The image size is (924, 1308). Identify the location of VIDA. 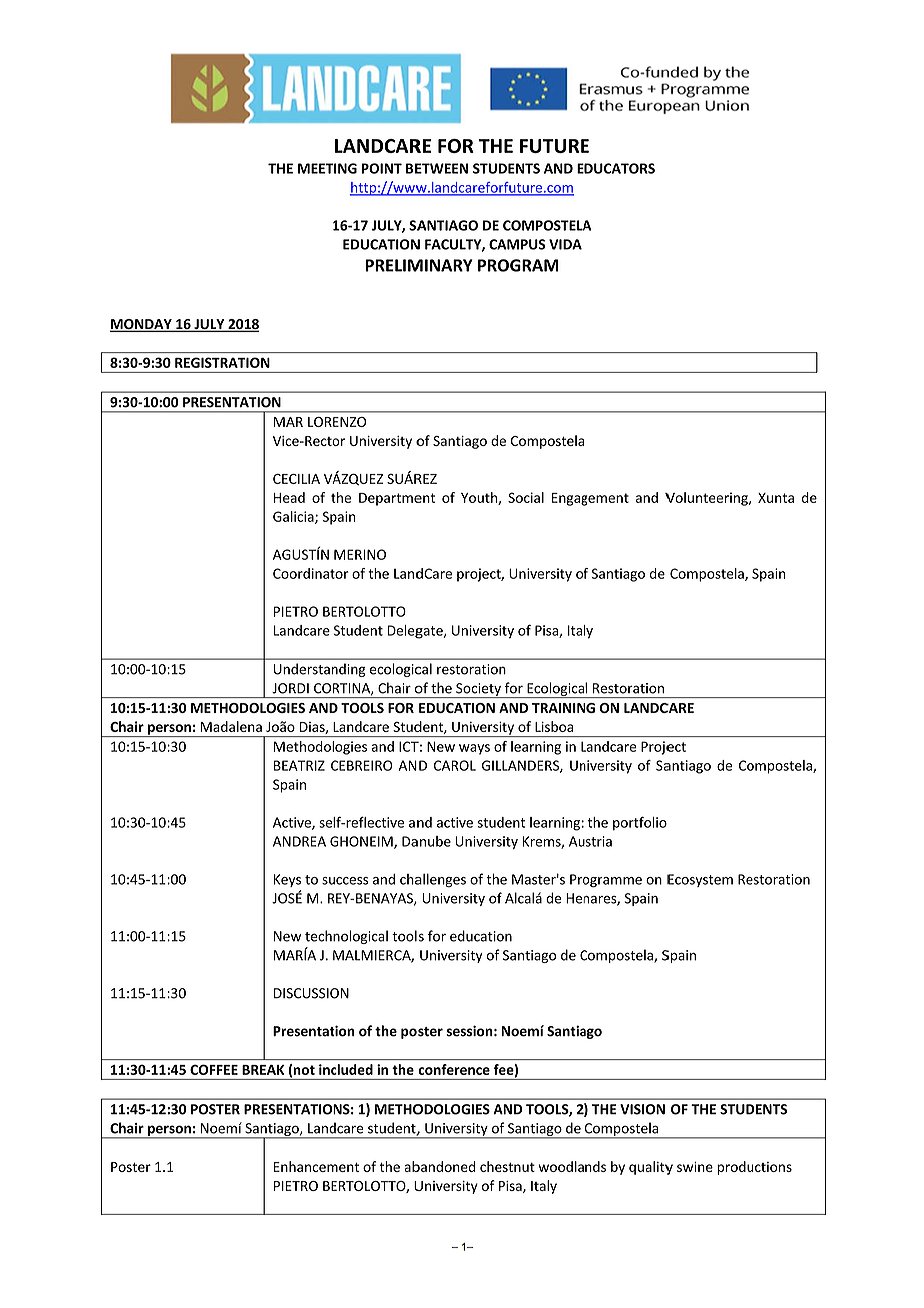
(565, 244).
